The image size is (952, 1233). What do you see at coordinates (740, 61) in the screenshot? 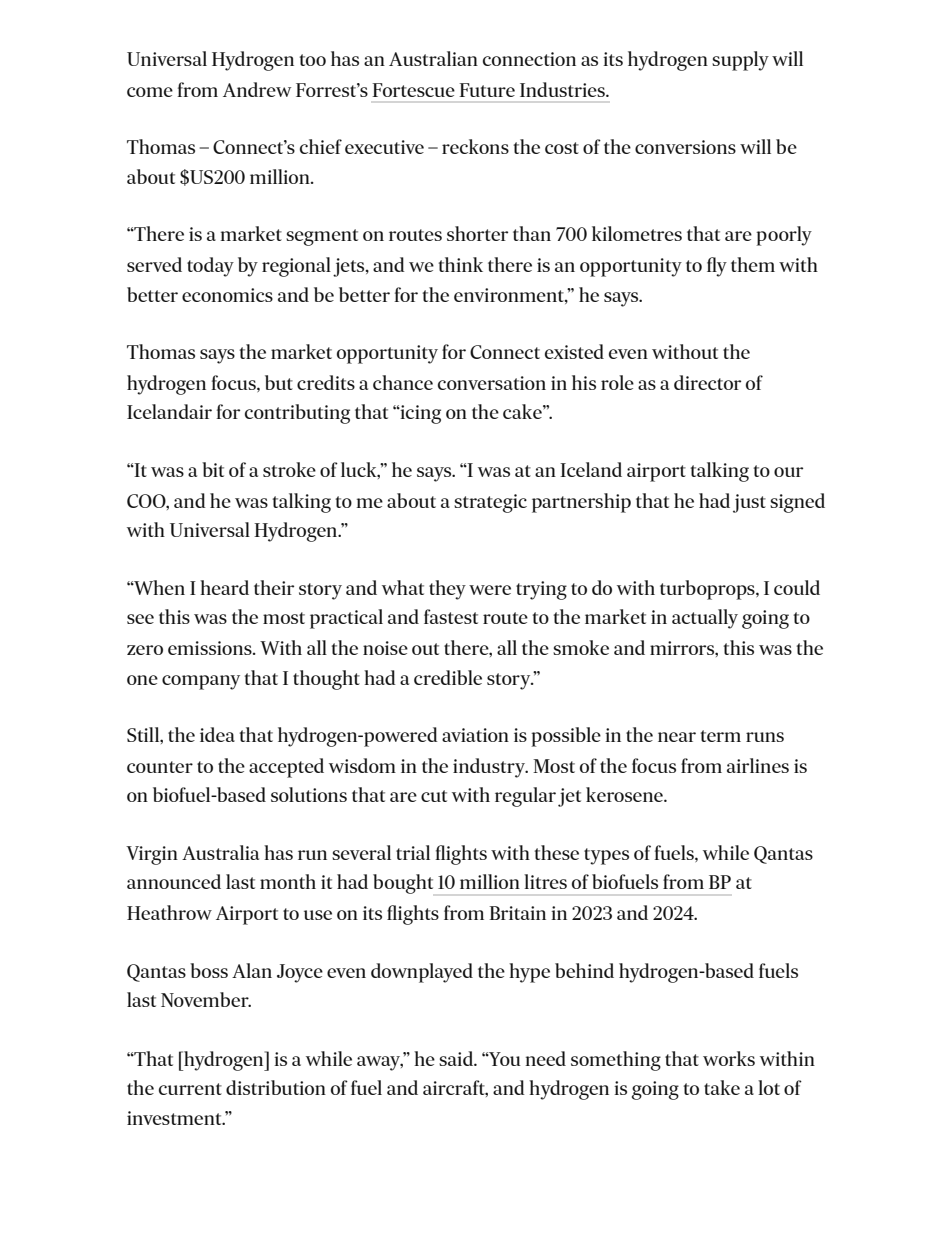
I see `supply` at bounding box center [740, 61].
